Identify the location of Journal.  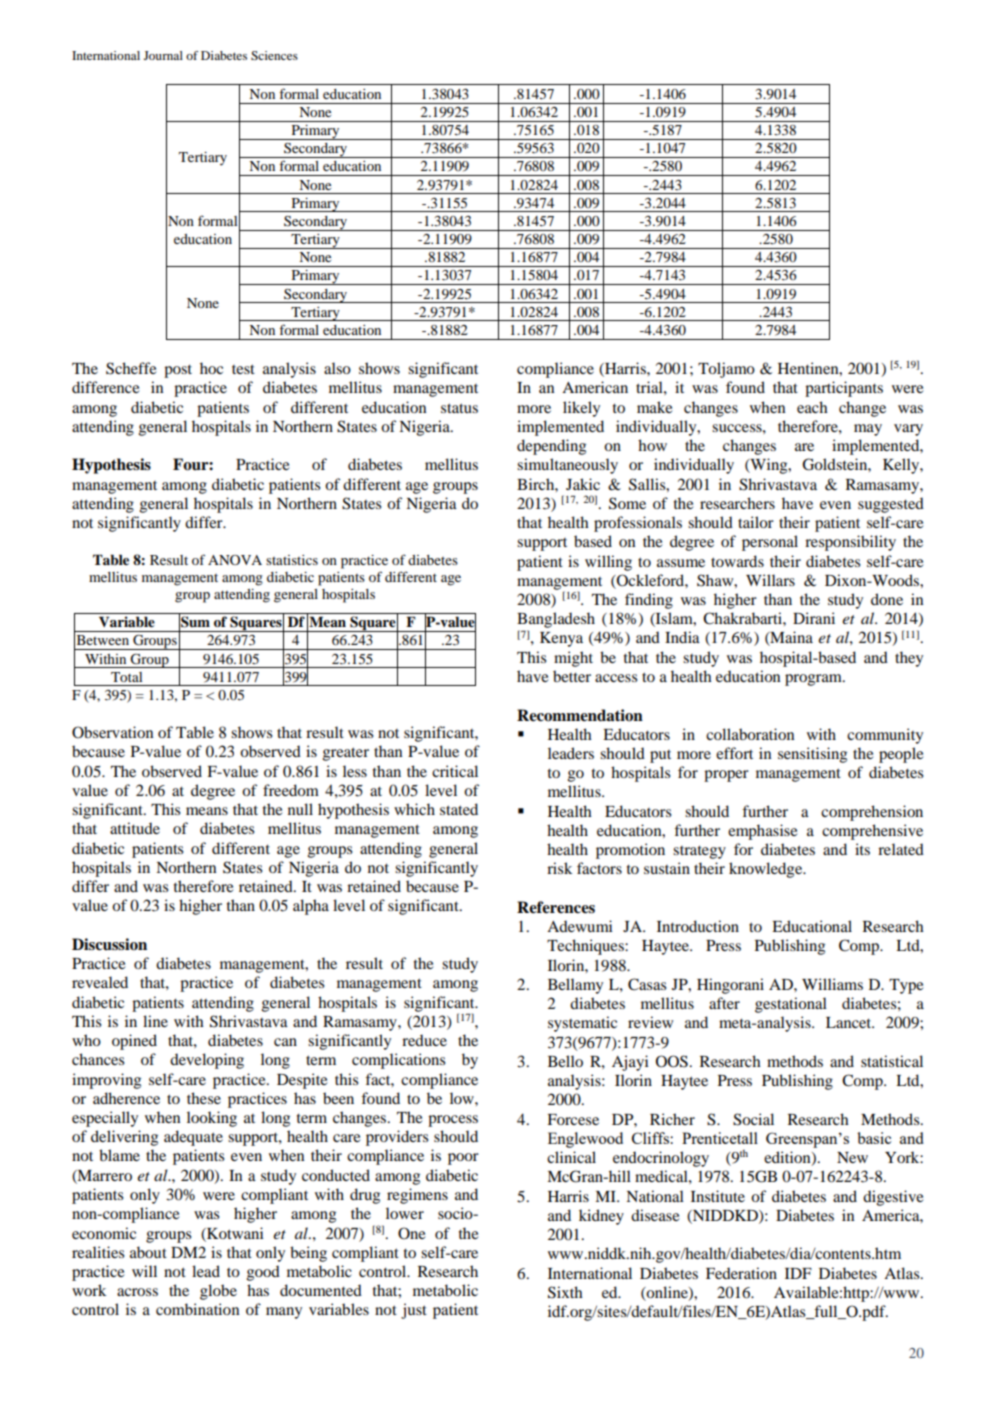
(163, 55).
